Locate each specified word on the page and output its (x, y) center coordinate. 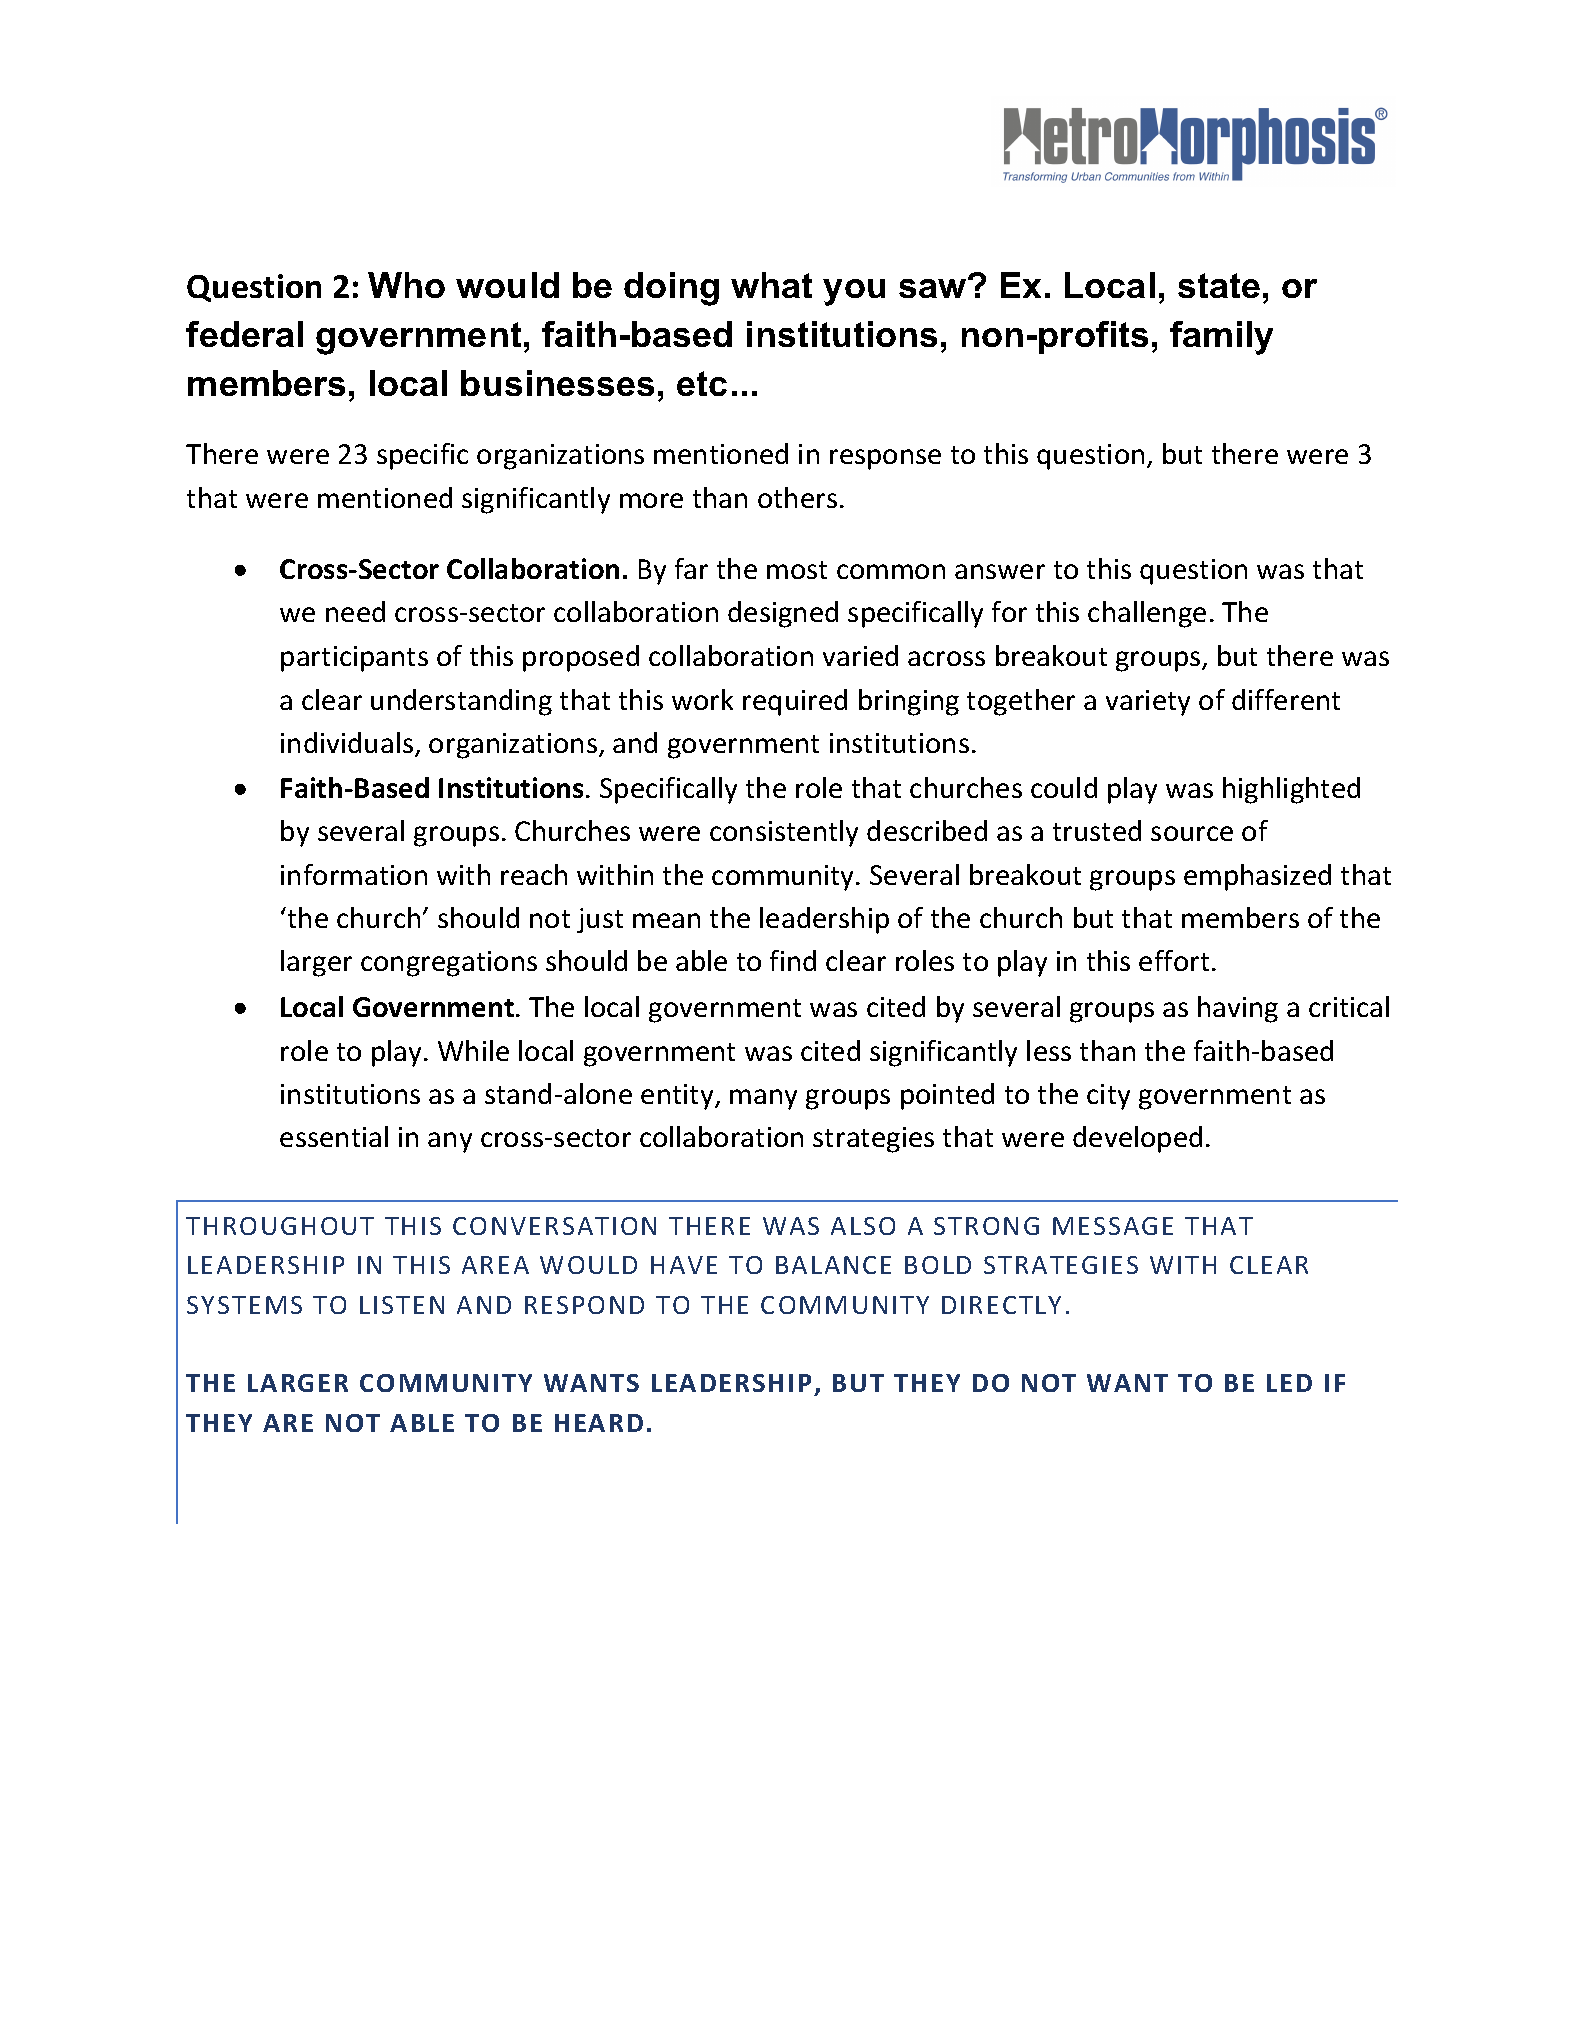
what (771, 285)
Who (406, 285)
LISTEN (402, 1305)
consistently (784, 833)
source (1192, 833)
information (354, 874)
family (1221, 338)
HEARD (599, 1423)
